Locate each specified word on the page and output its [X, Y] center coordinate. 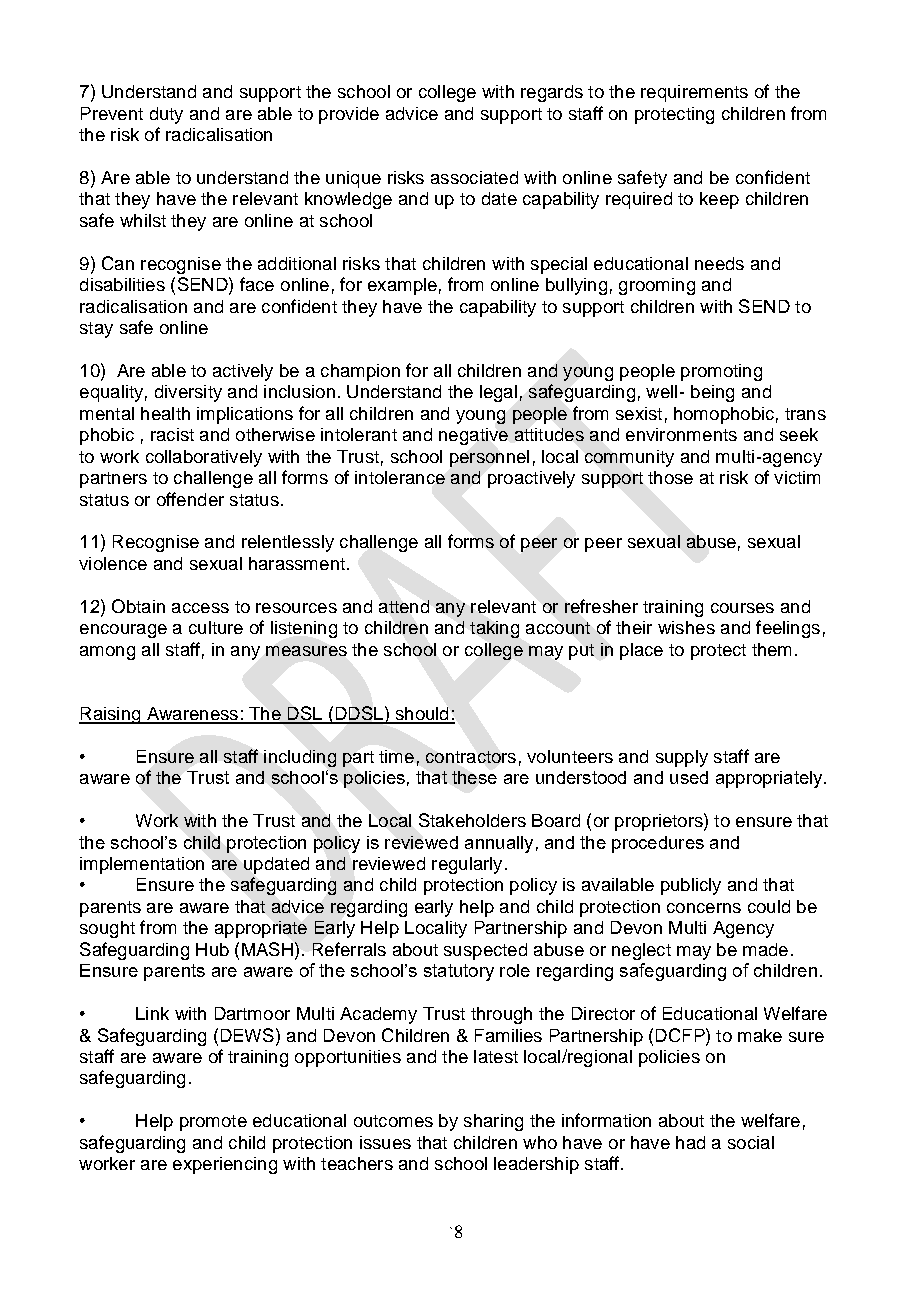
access [200, 608]
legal [498, 393]
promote [213, 1123]
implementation [142, 865]
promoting [721, 372]
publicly [691, 886]
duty [166, 115]
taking [494, 629]
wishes [686, 627]
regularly [467, 865]
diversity [188, 393]
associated [474, 177]
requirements [694, 93]
